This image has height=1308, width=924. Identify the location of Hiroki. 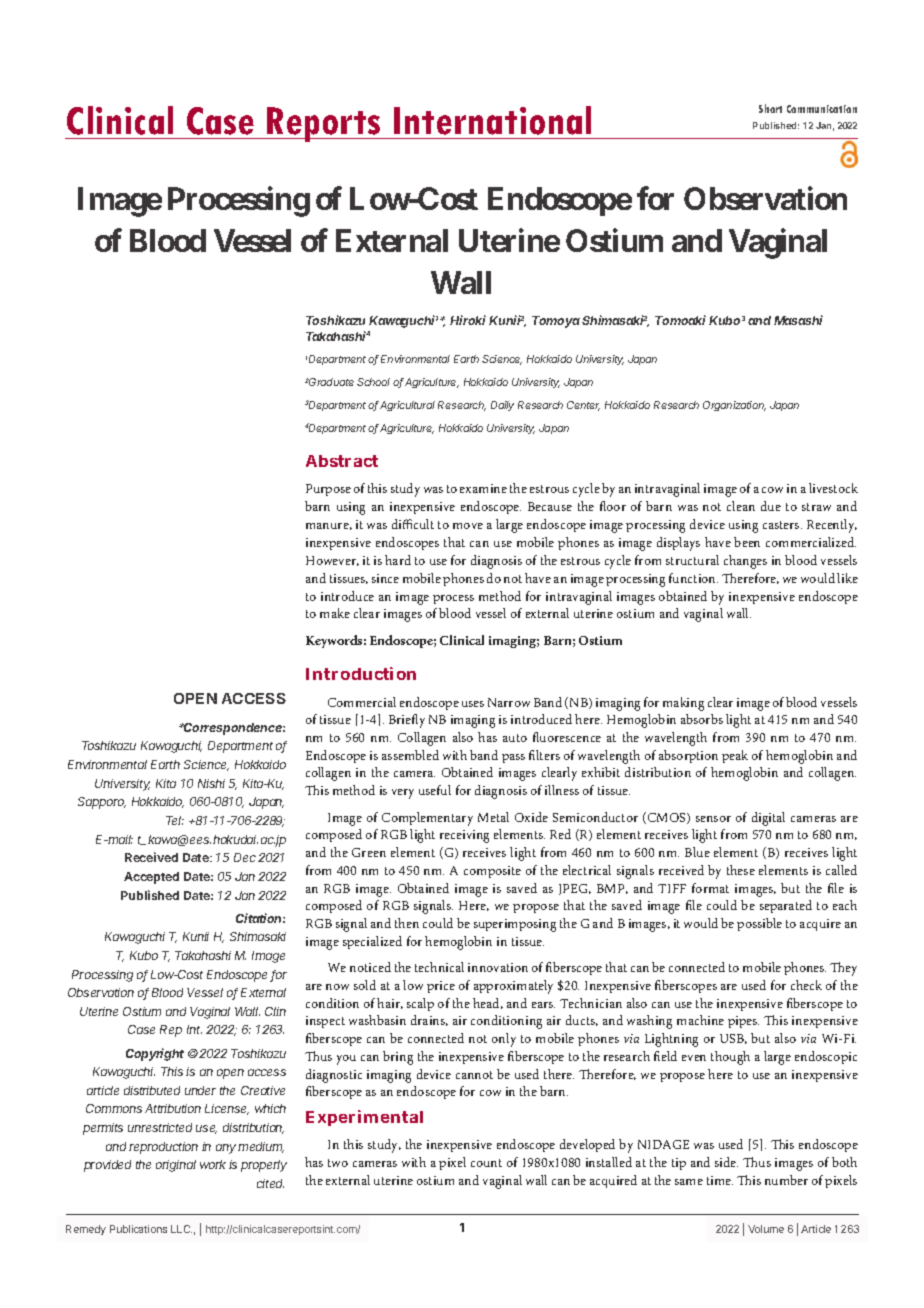
(470, 320).
